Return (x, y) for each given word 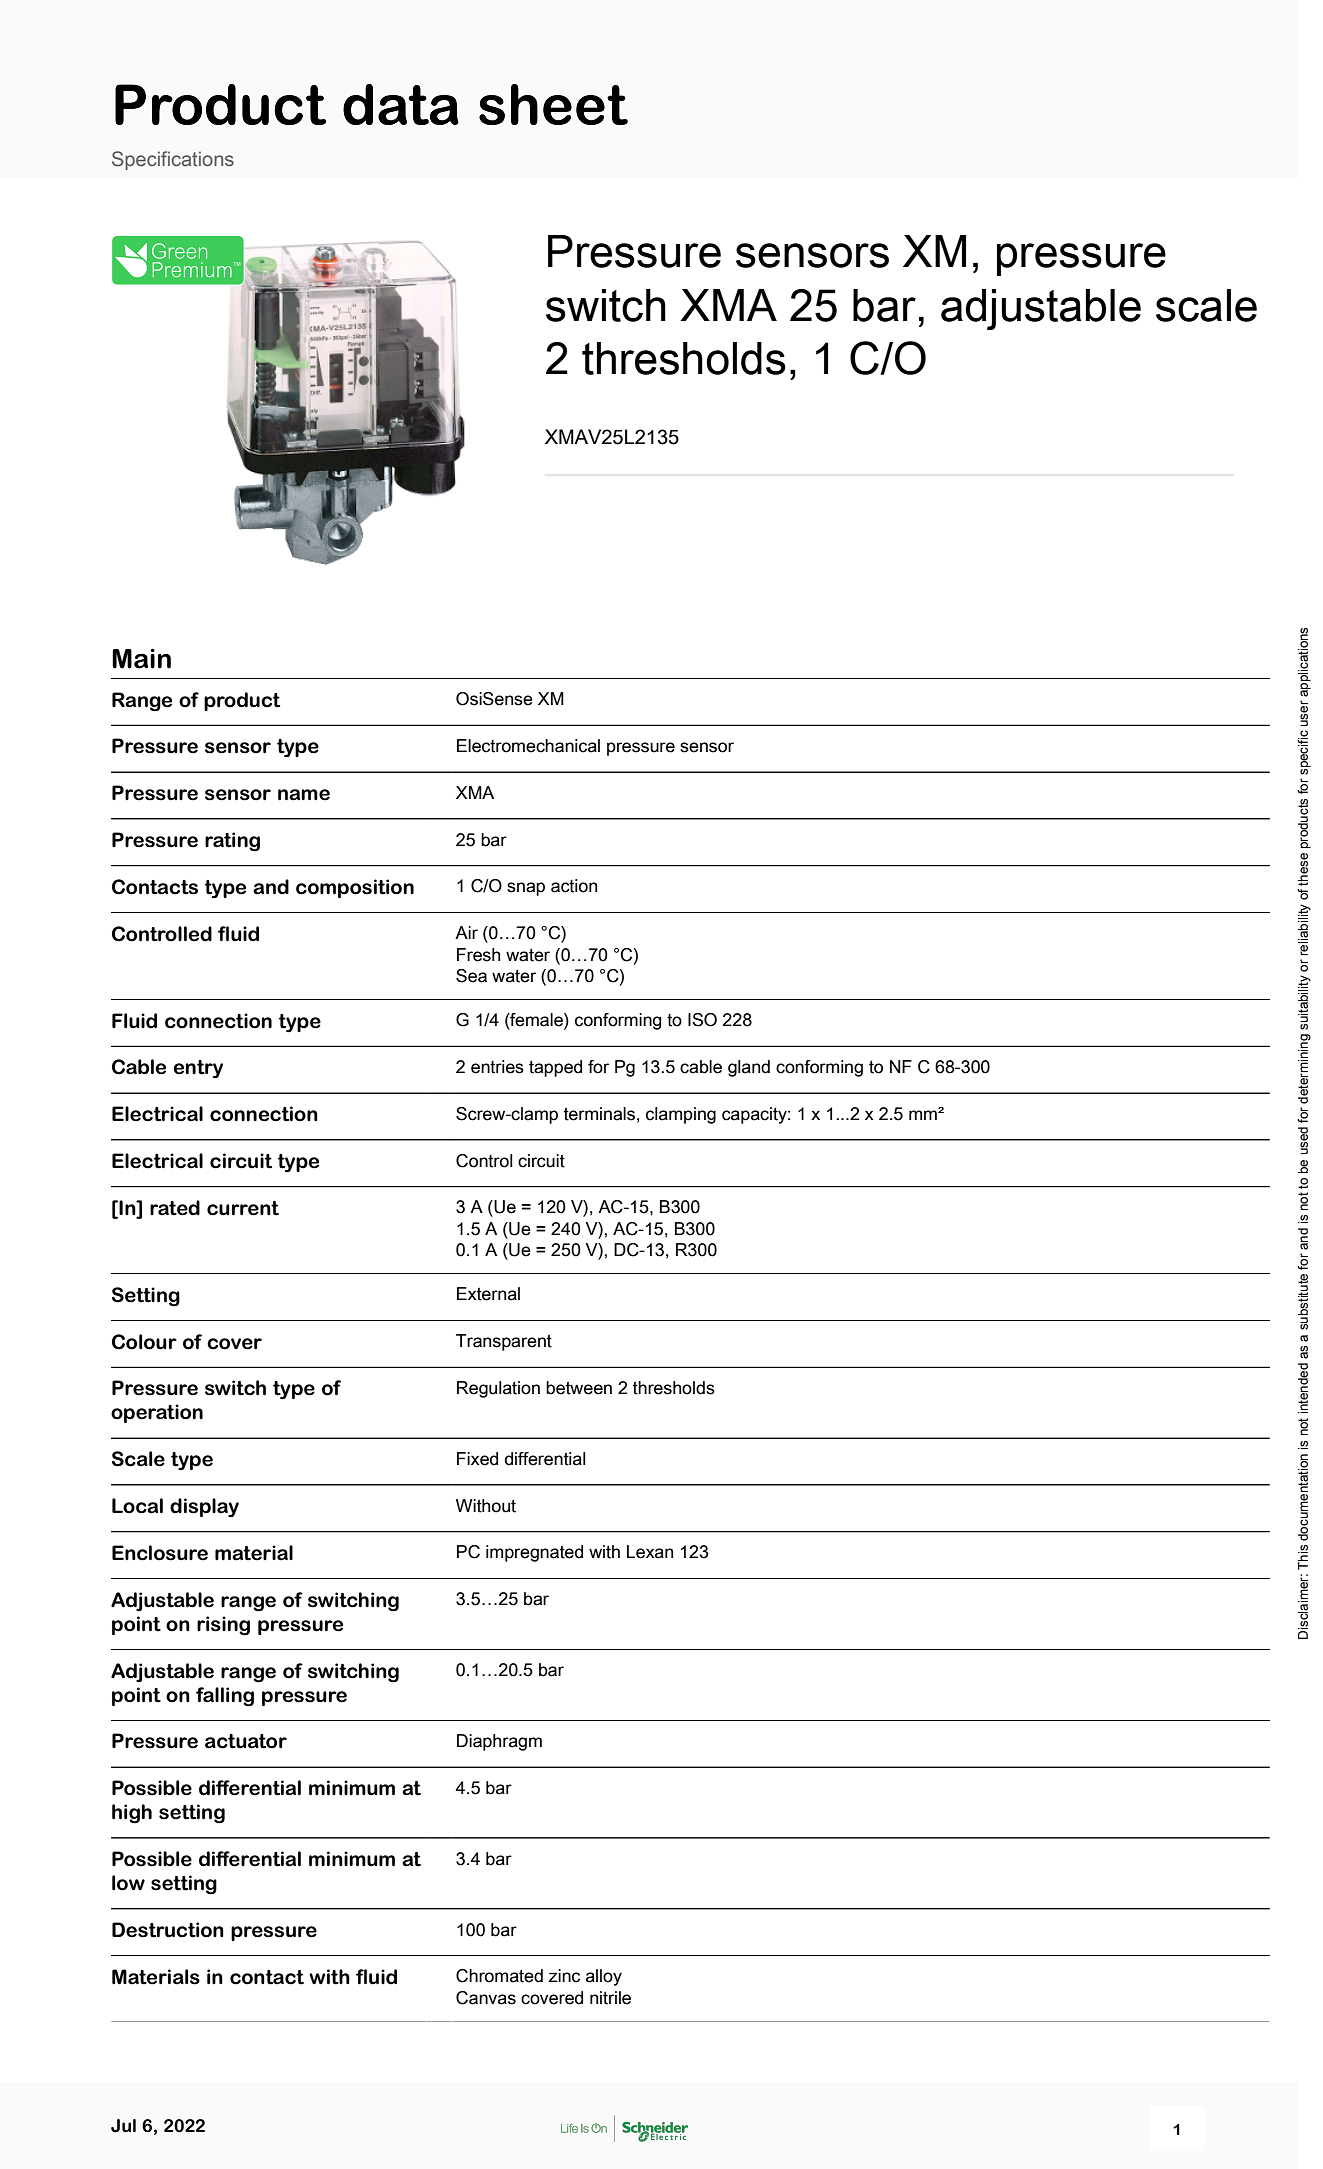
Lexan (650, 1552)
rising (223, 1626)
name (304, 795)
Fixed (477, 1459)
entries (497, 1067)
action (574, 886)
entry (198, 1069)
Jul (123, 2126)
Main (141, 658)
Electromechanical (528, 746)
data (401, 104)
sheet (553, 104)
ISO (702, 1020)
